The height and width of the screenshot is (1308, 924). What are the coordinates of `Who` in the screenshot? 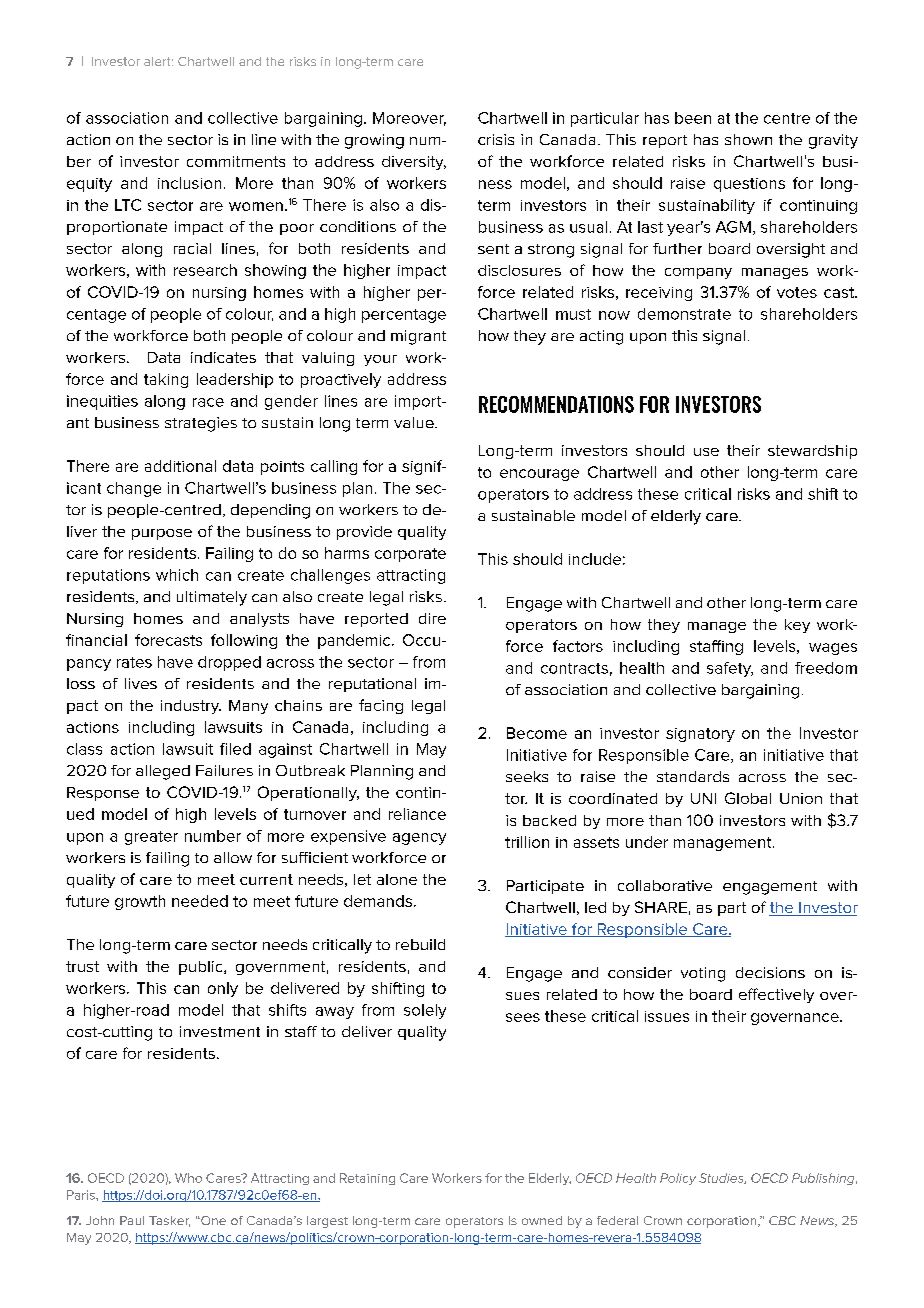 It's located at (188, 1178).
